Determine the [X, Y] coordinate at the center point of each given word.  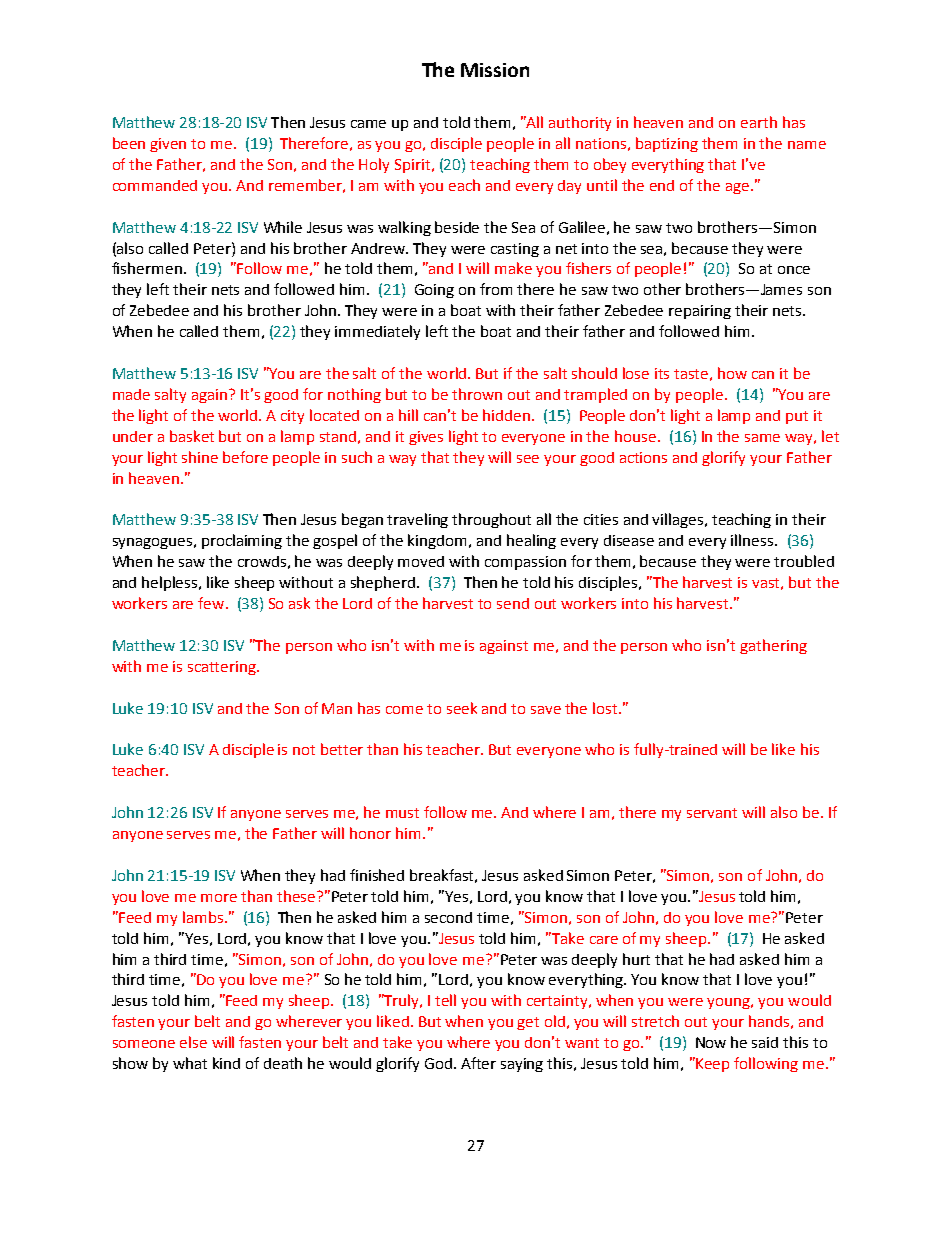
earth [759, 122]
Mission [495, 70]
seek [462, 708]
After [478, 1063]
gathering [773, 646]
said [765, 1042]
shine [200, 457]
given [168, 145]
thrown [477, 394]
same [762, 438]
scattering [223, 668]
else [193, 1042]
